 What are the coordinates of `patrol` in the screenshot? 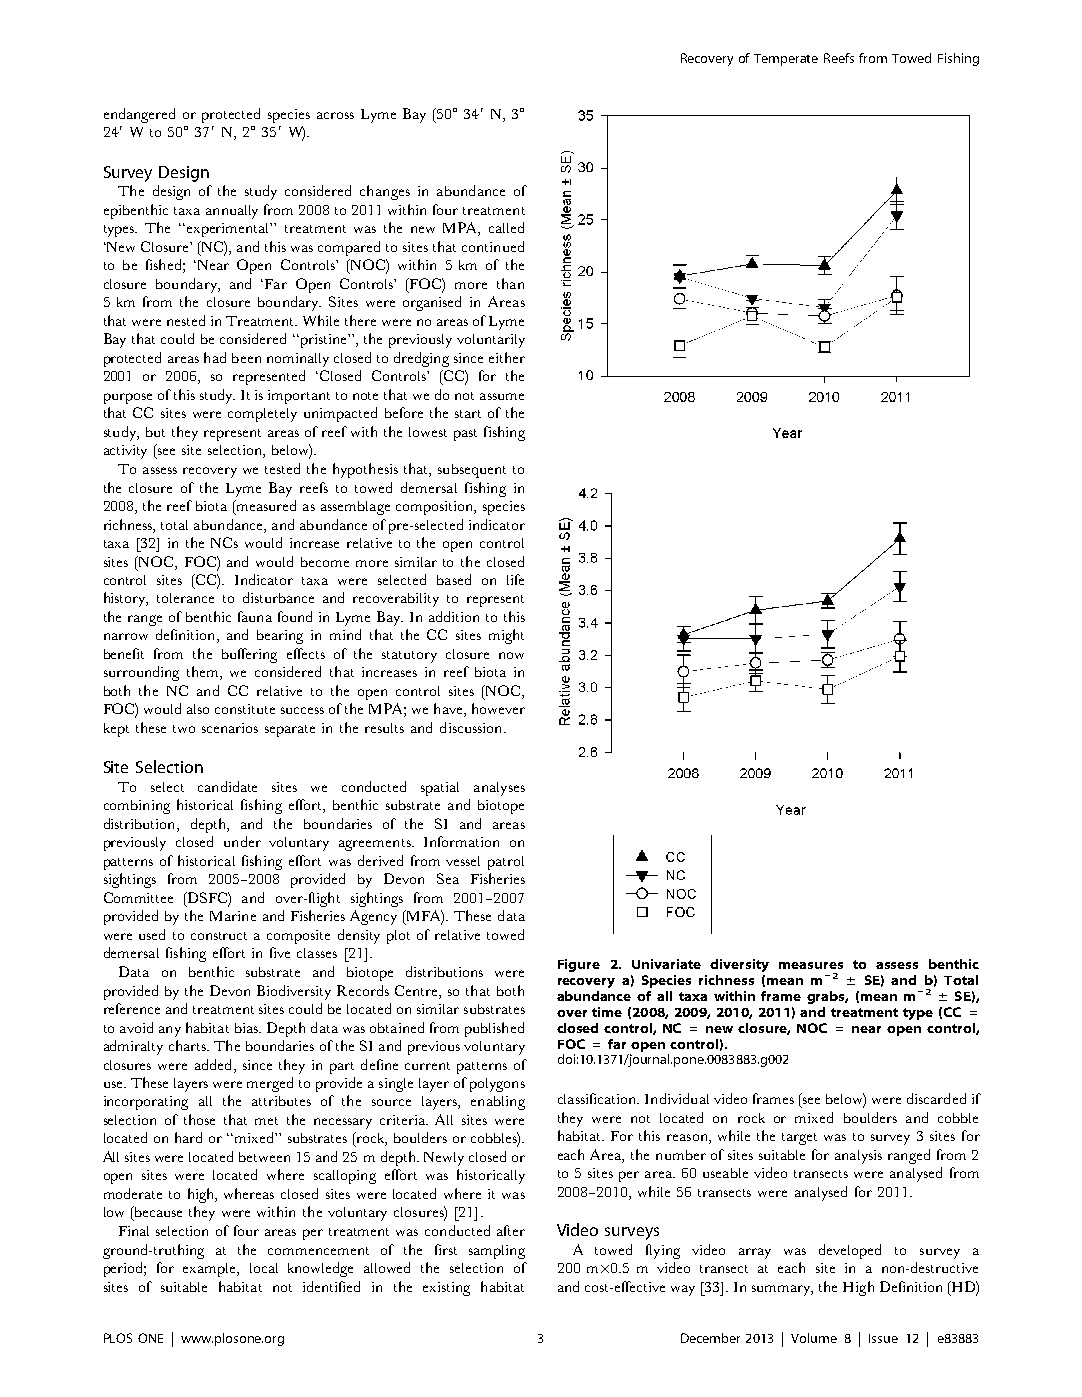 It's located at (506, 863).
